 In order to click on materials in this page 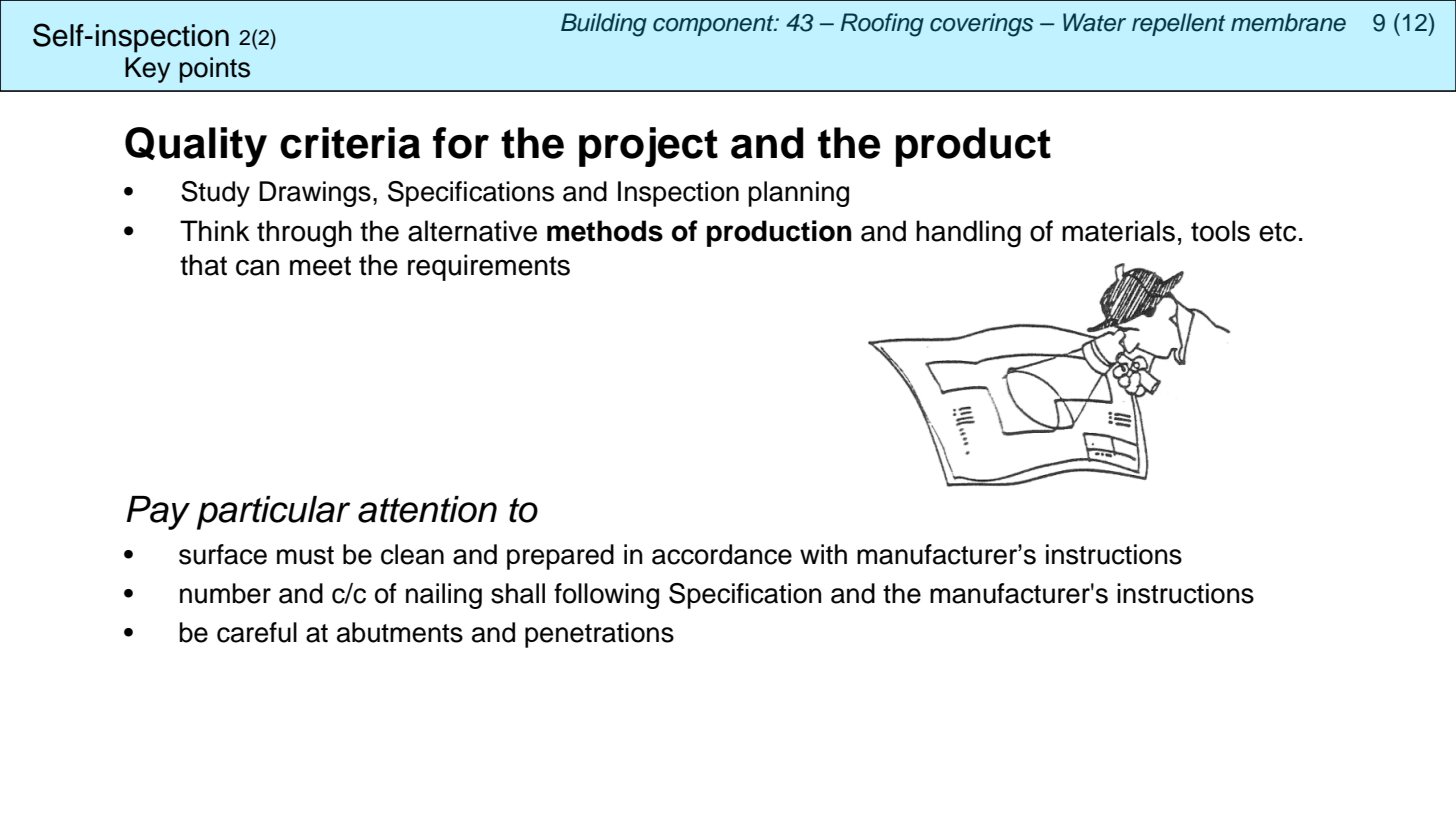, I will do `click(1118, 231)`.
